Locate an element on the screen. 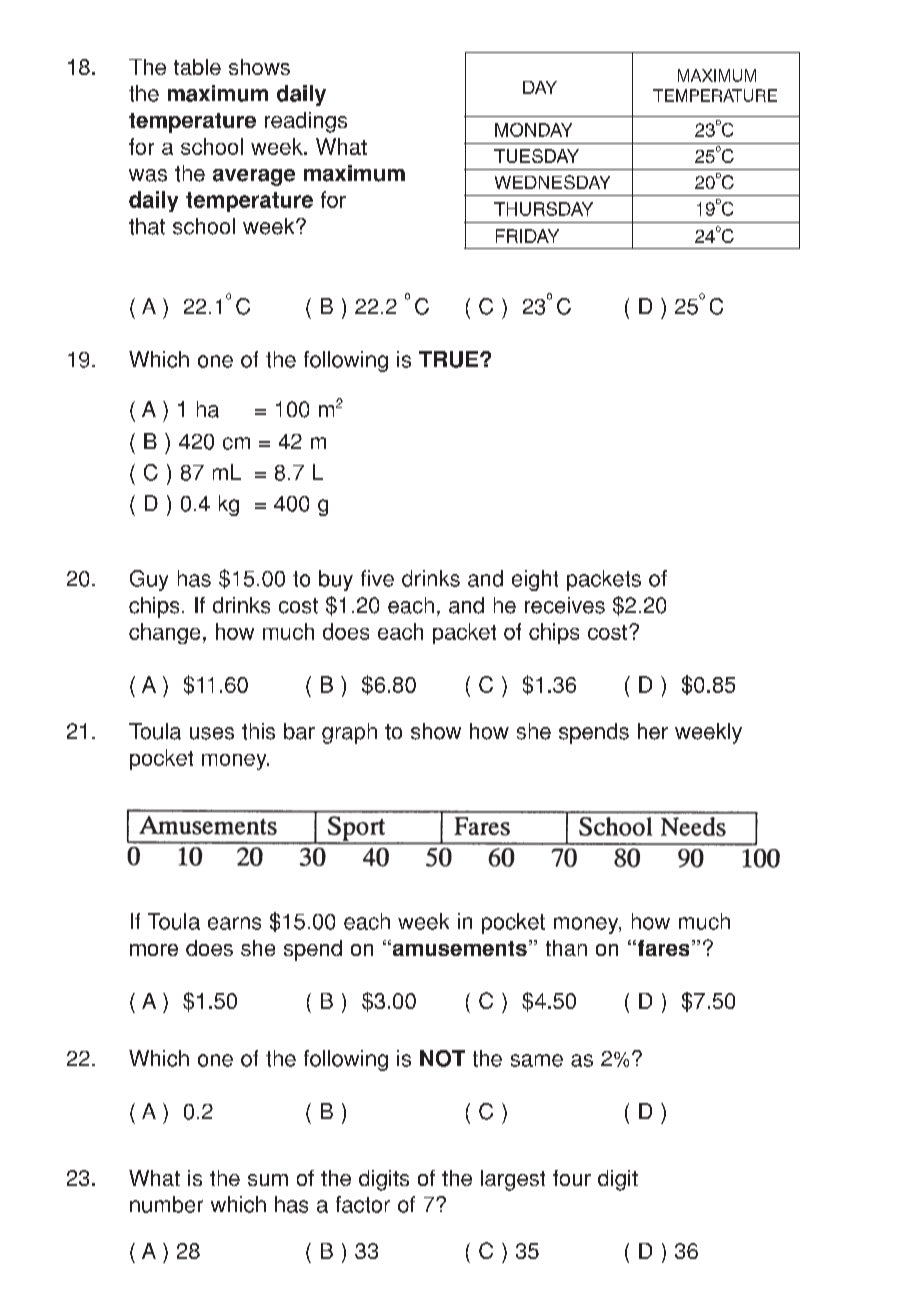 The height and width of the screenshot is (1316, 909). table is located at coordinates (197, 67).
